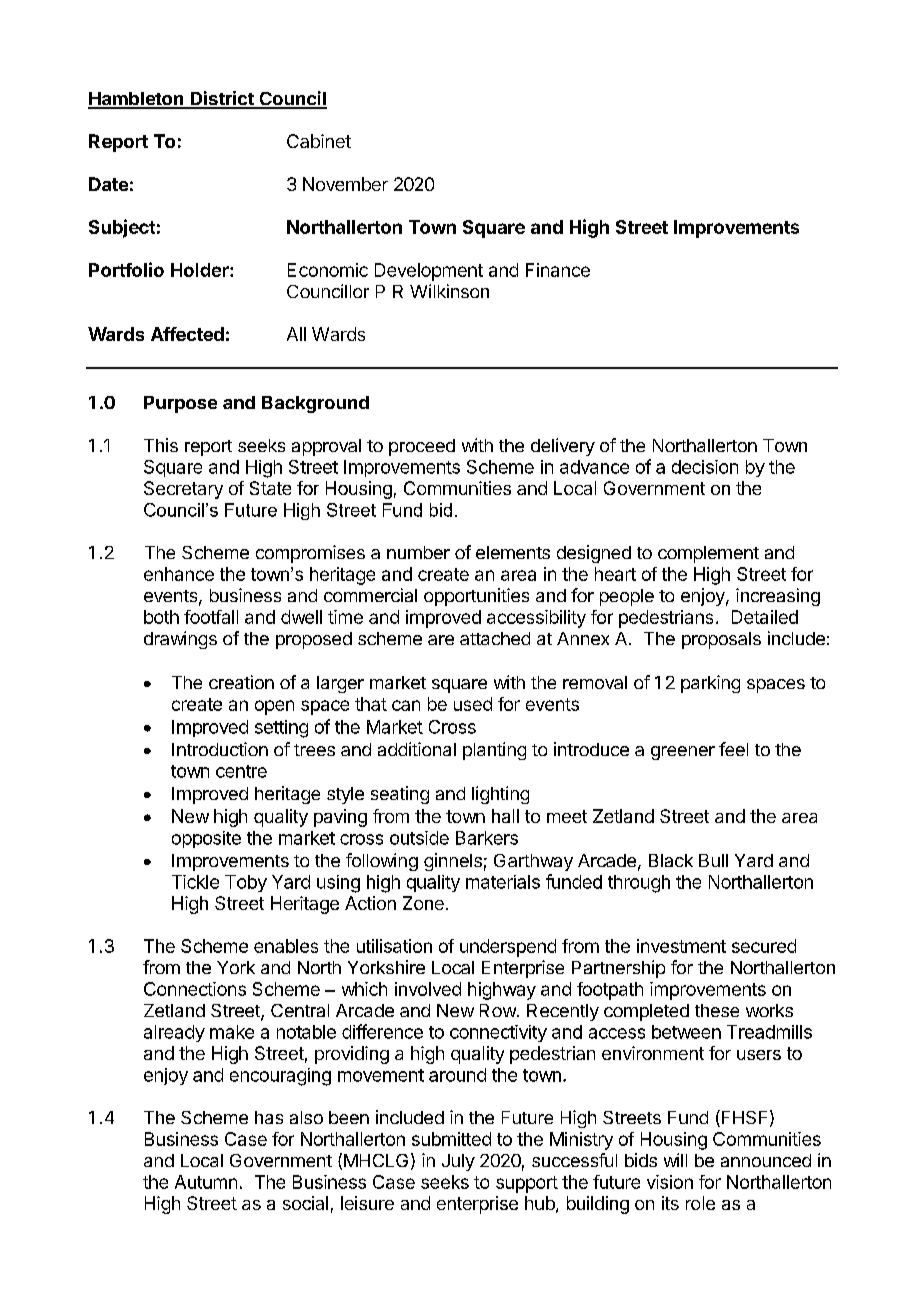 The width and height of the document is (924, 1308). I want to click on District, so click(222, 99).
